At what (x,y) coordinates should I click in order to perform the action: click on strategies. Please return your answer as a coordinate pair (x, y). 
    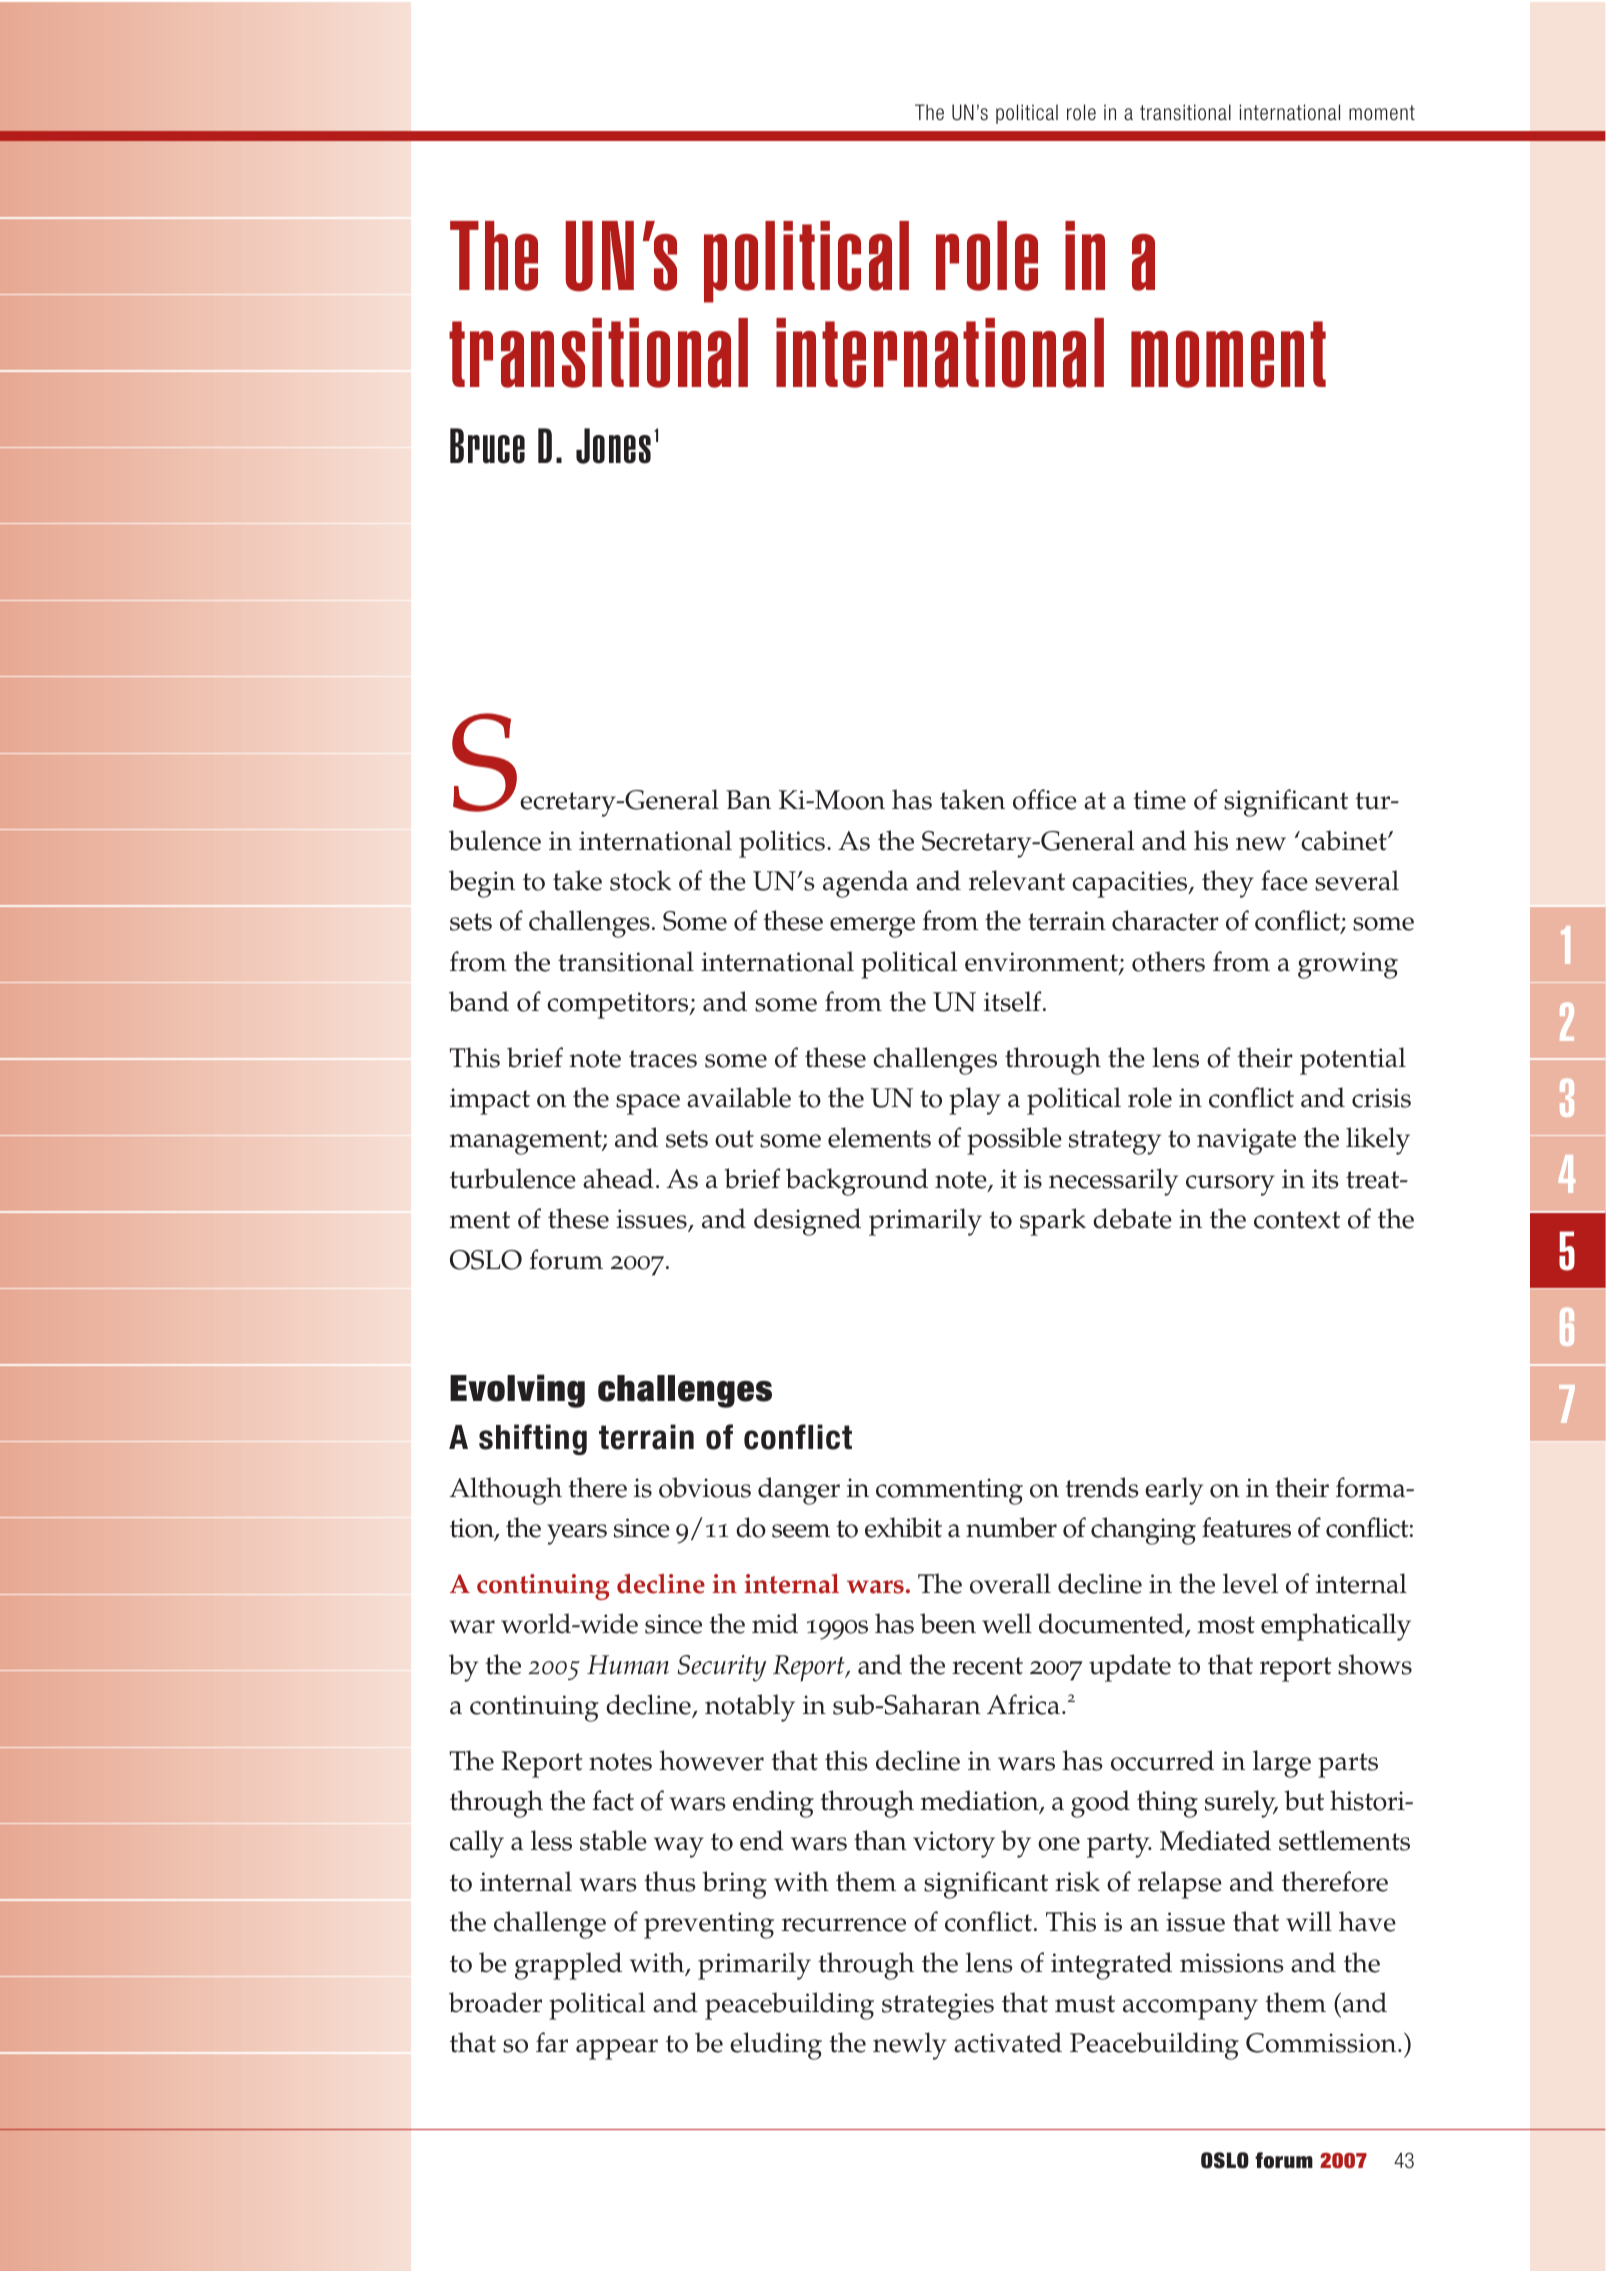
    Looking at the image, I should click on (938, 2006).
